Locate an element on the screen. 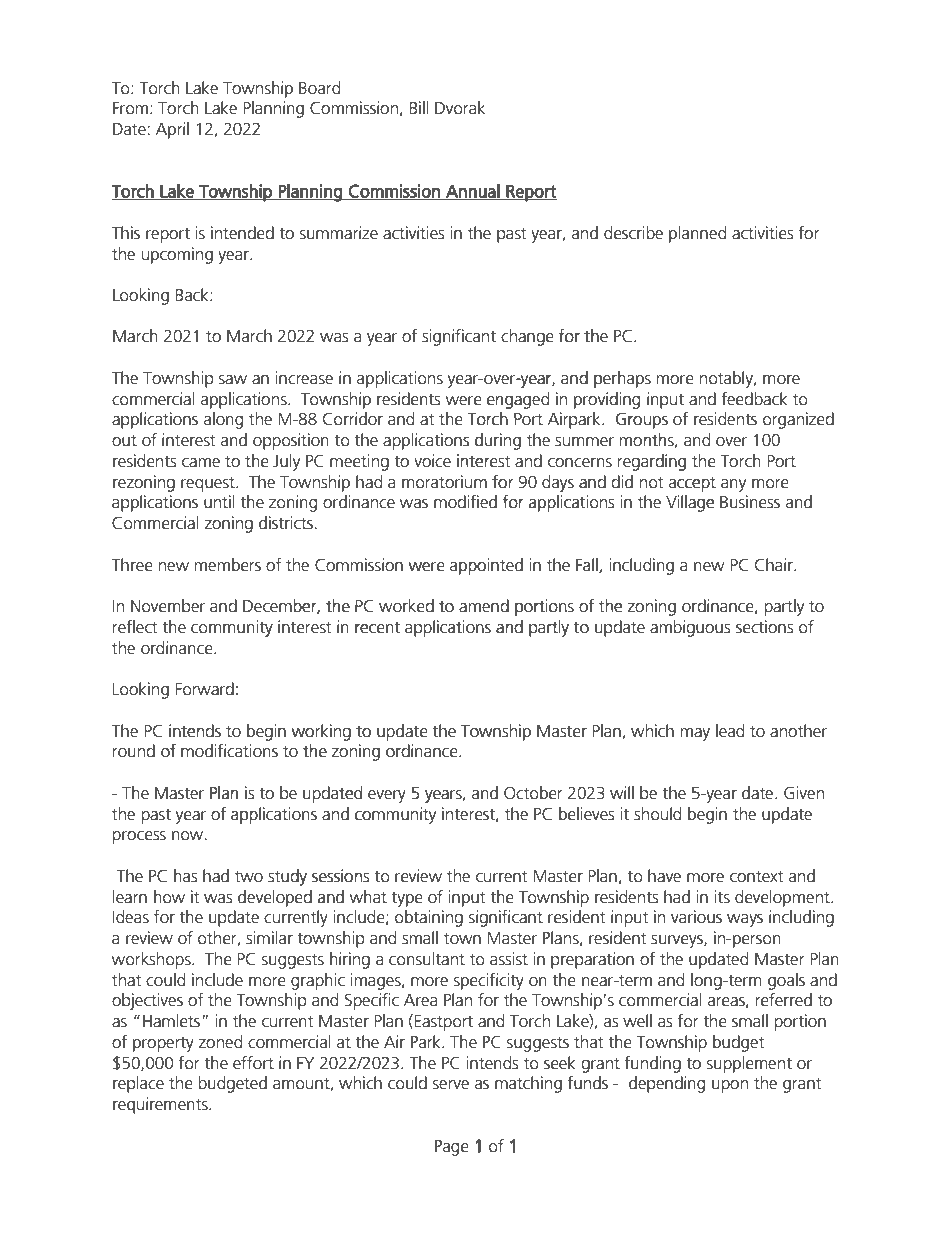  lead is located at coordinates (730, 731).
